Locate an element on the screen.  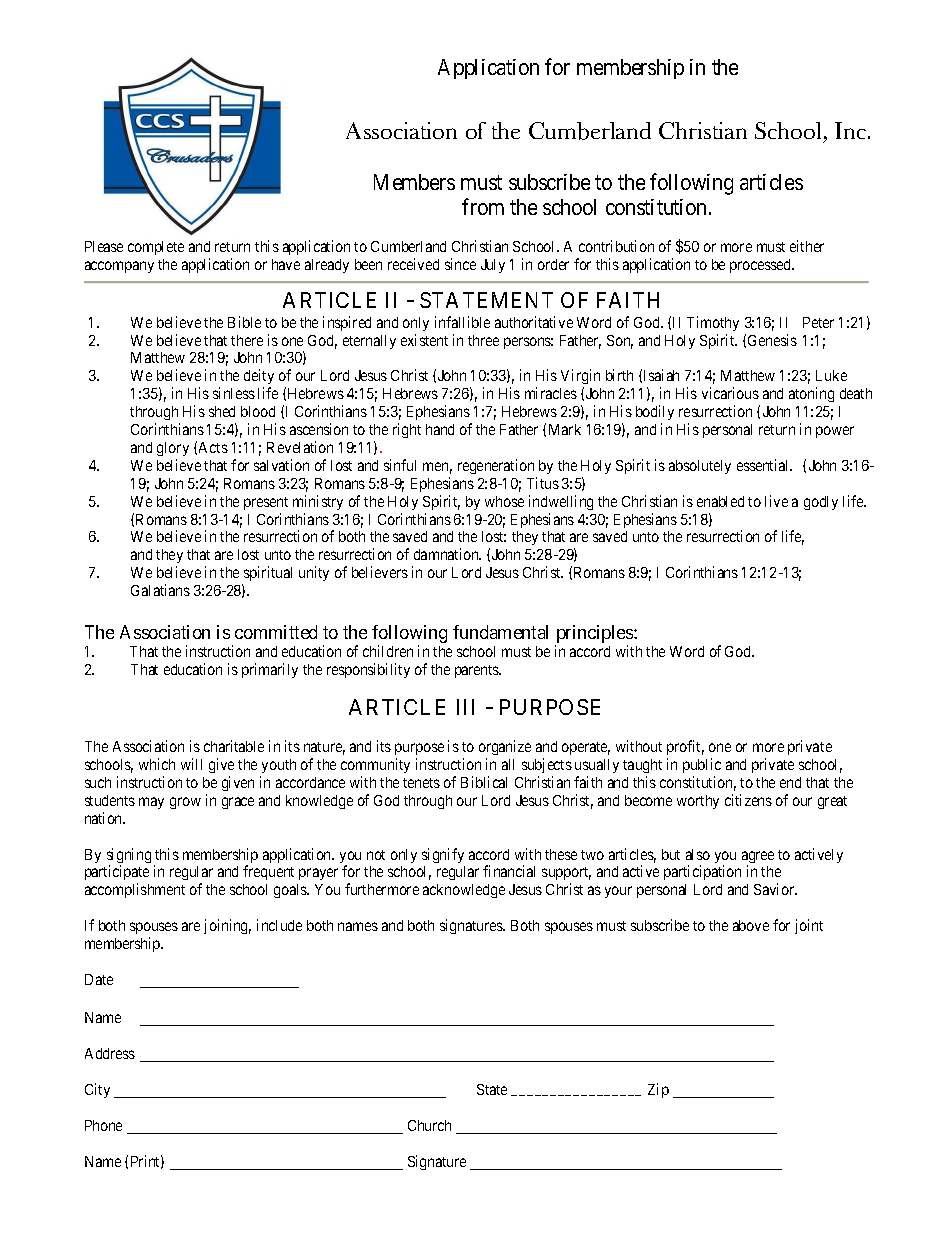
complete is located at coordinates (156, 248).
